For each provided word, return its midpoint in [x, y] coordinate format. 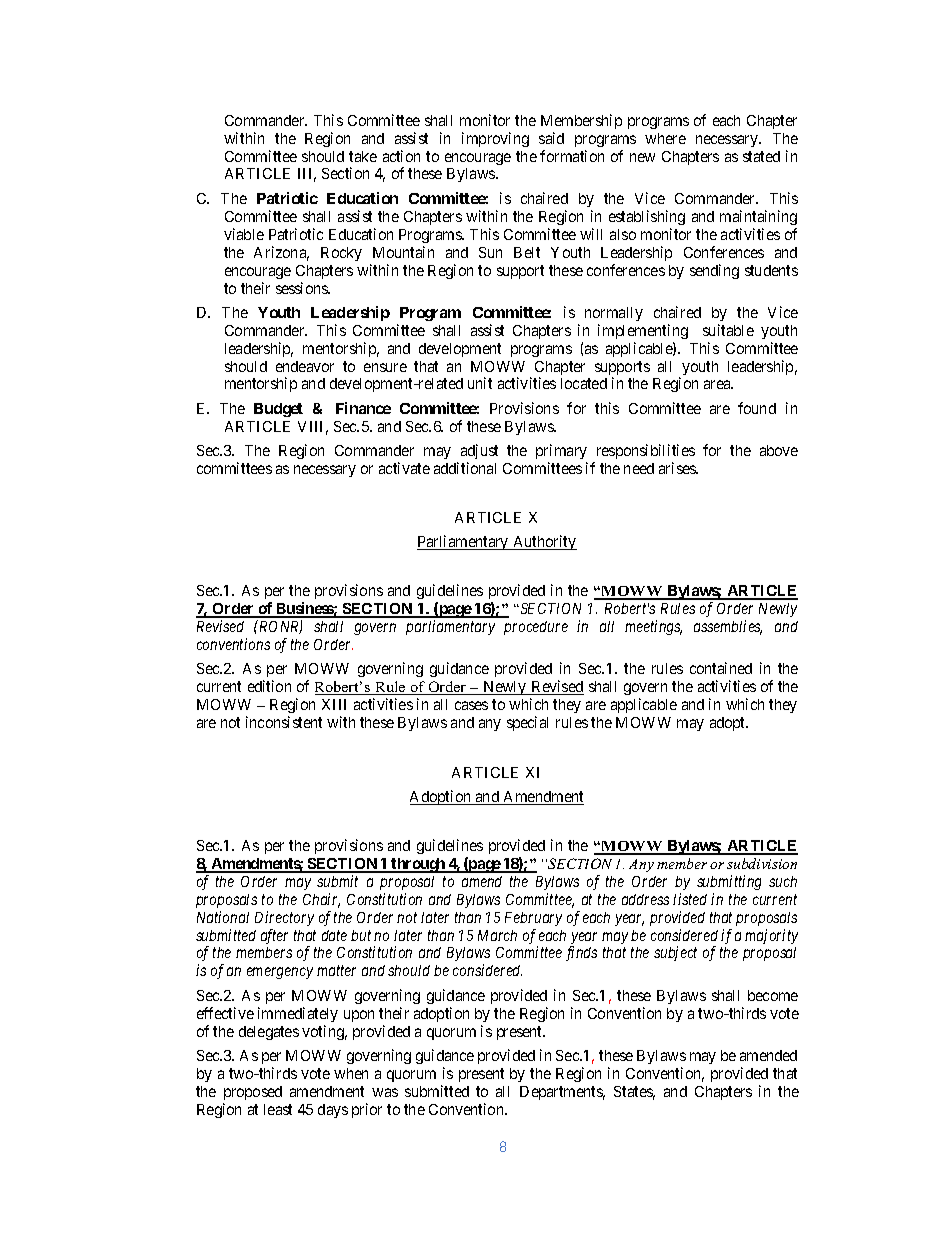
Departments [562, 1093]
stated [761, 156]
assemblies [728, 627]
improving [495, 139]
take [363, 156]
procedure [536, 628]
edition [269, 686]
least [278, 1109]
